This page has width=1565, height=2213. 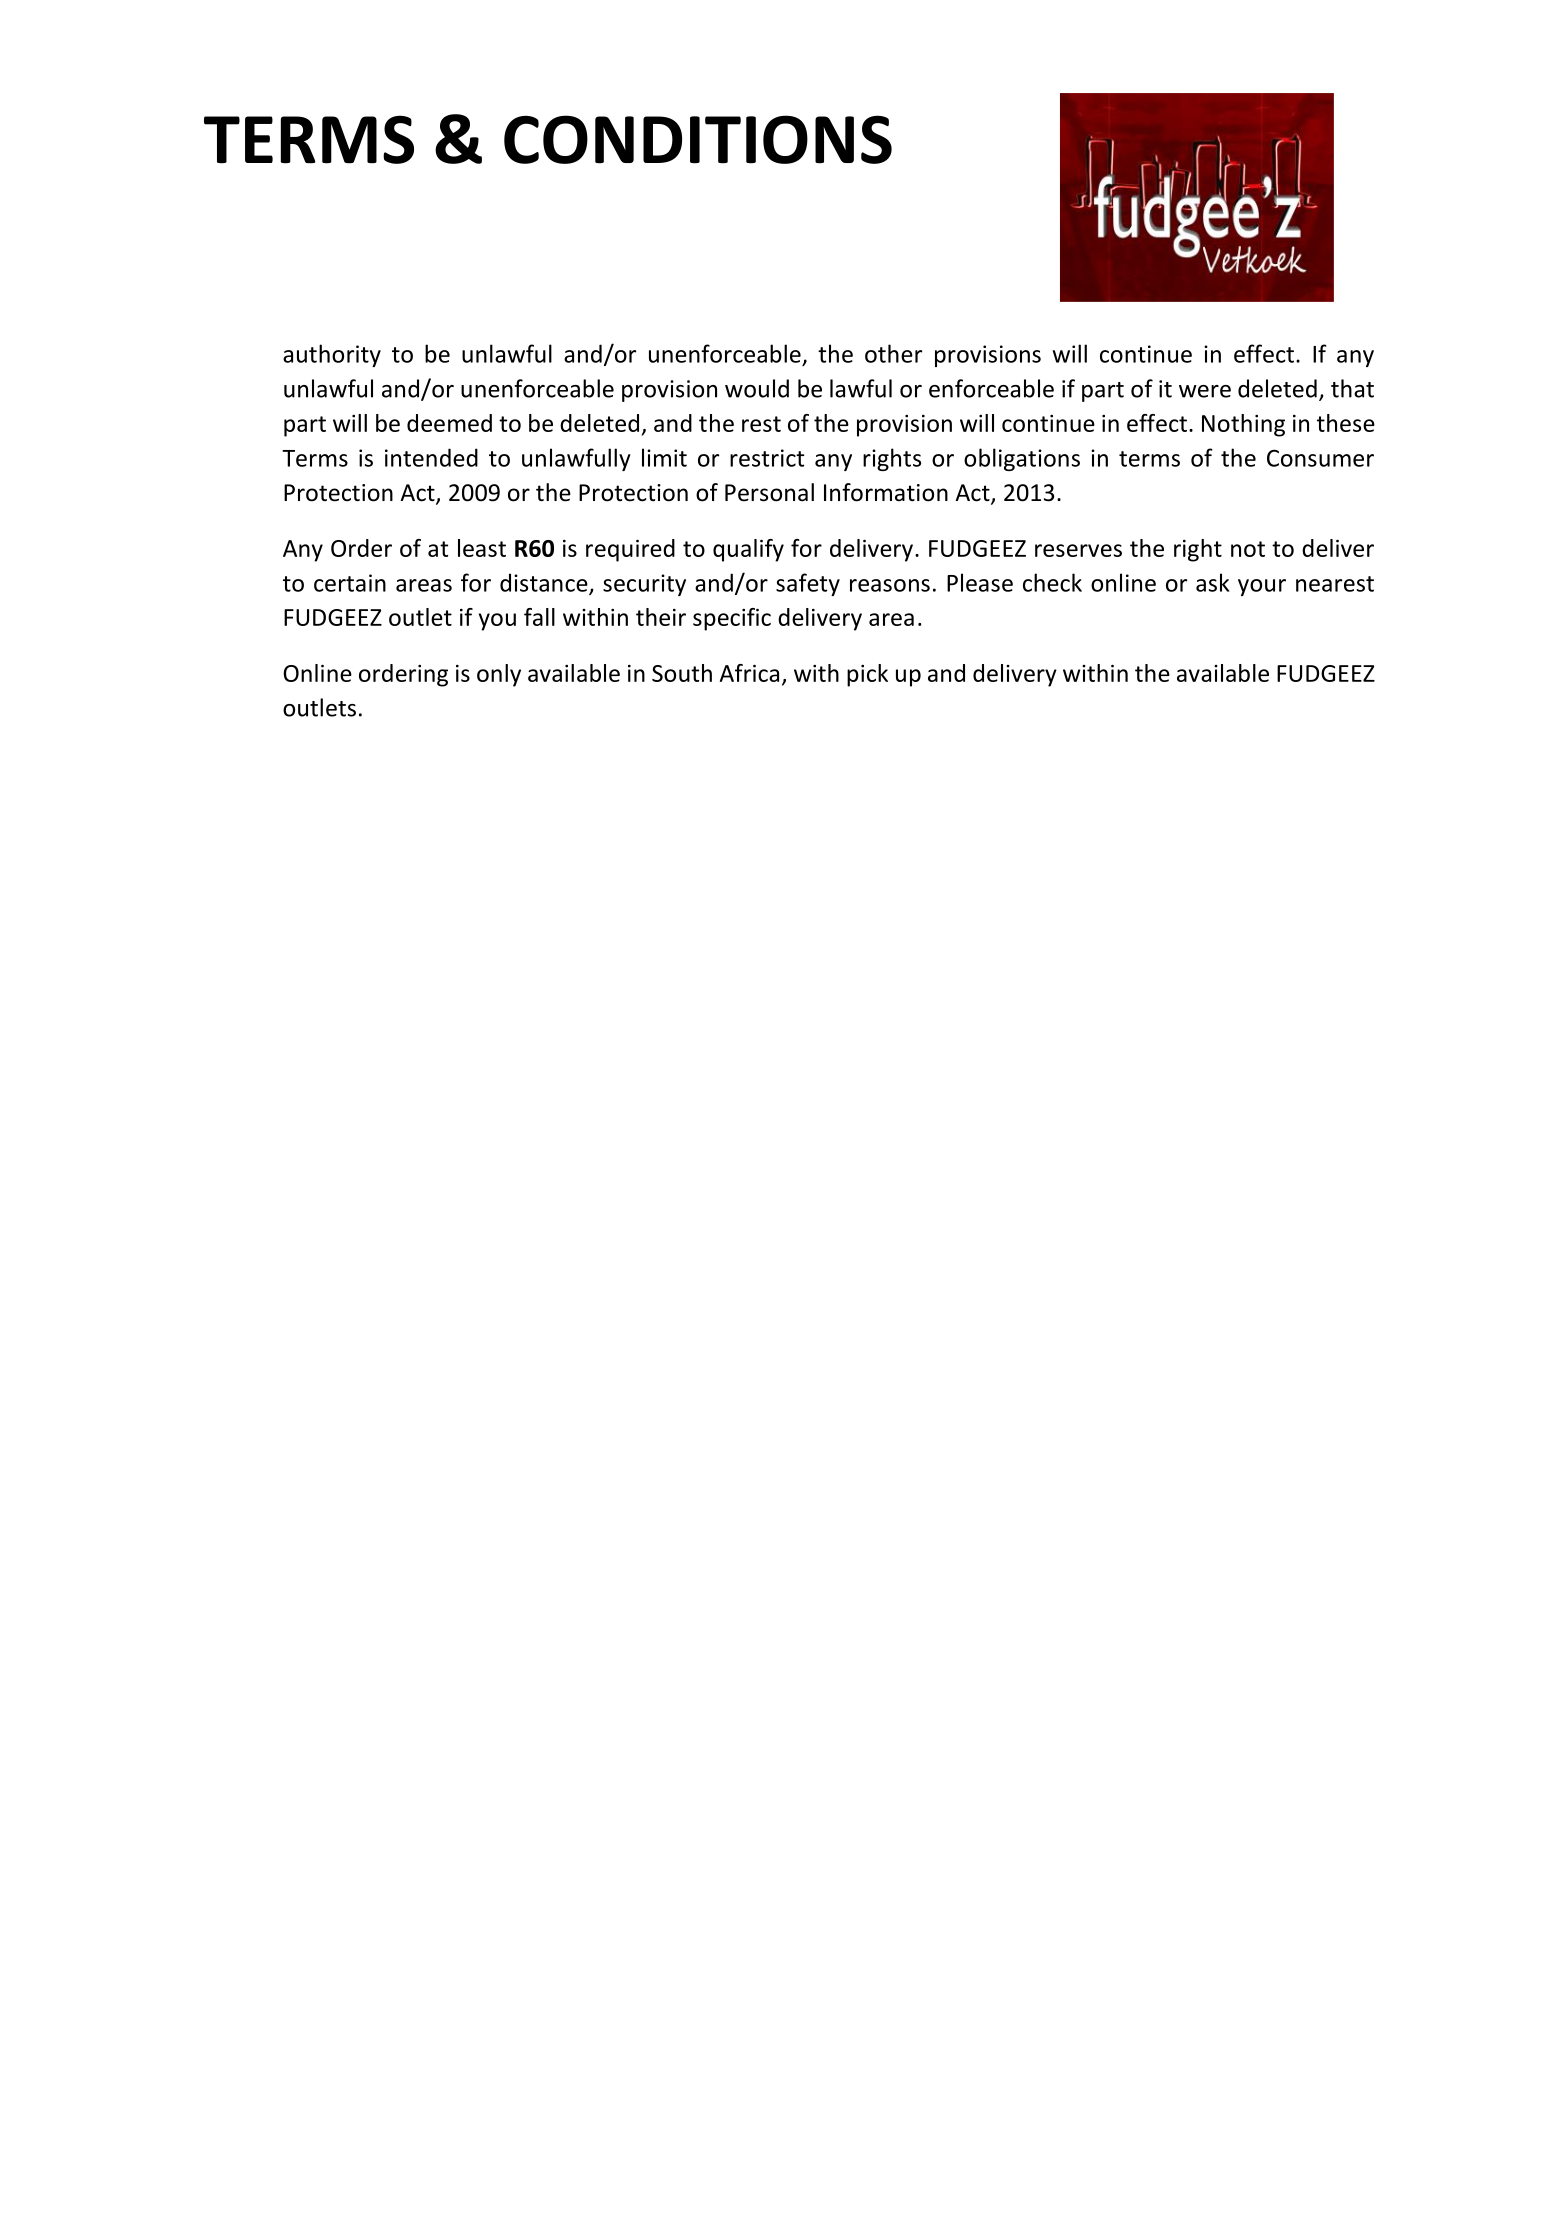 What do you see at coordinates (449, 423) in the page?
I see `deemed` at bounding box center [449, 423].
